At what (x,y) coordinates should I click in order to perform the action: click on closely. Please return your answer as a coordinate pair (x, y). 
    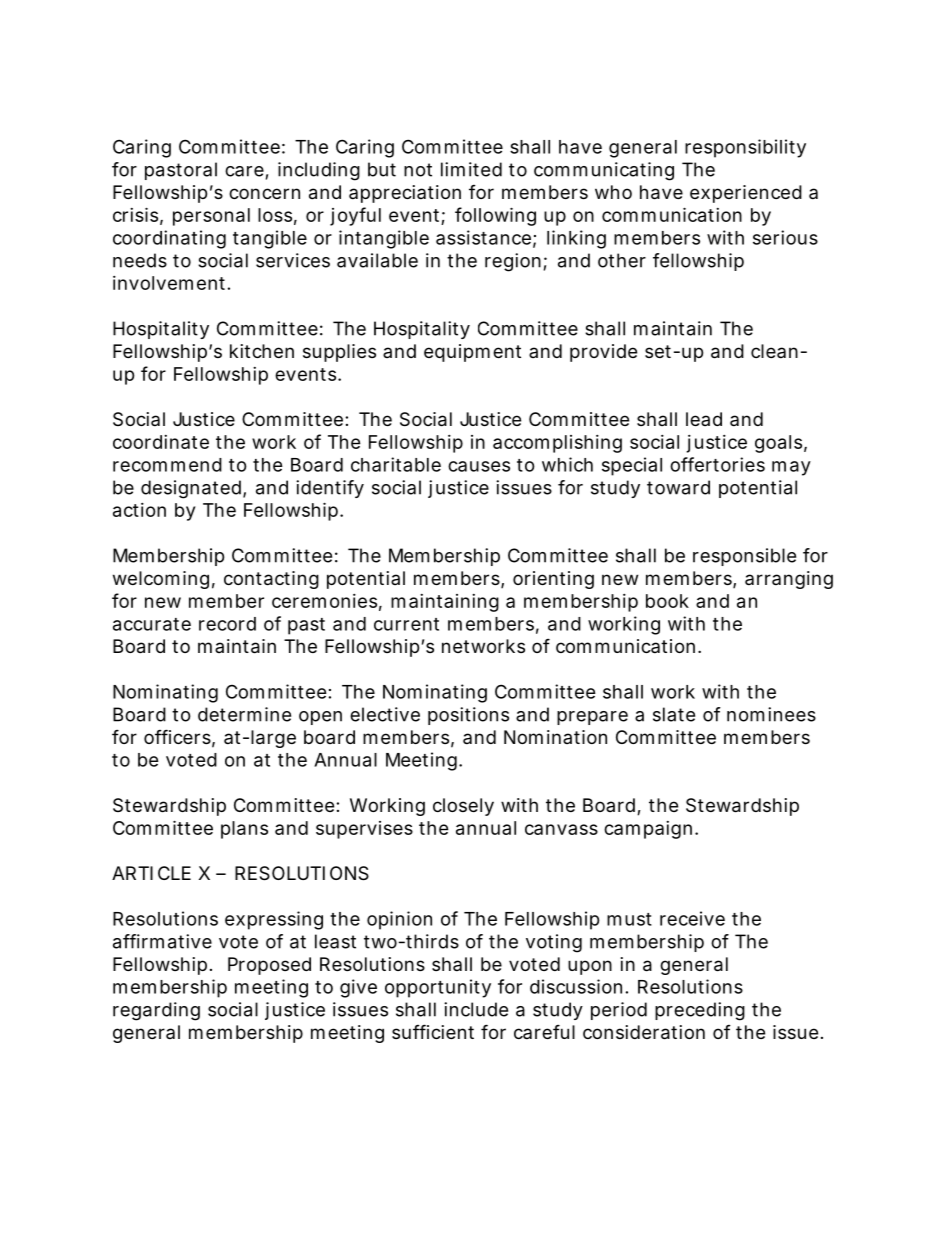
    Looking at the image, I should click on (463, 807).
